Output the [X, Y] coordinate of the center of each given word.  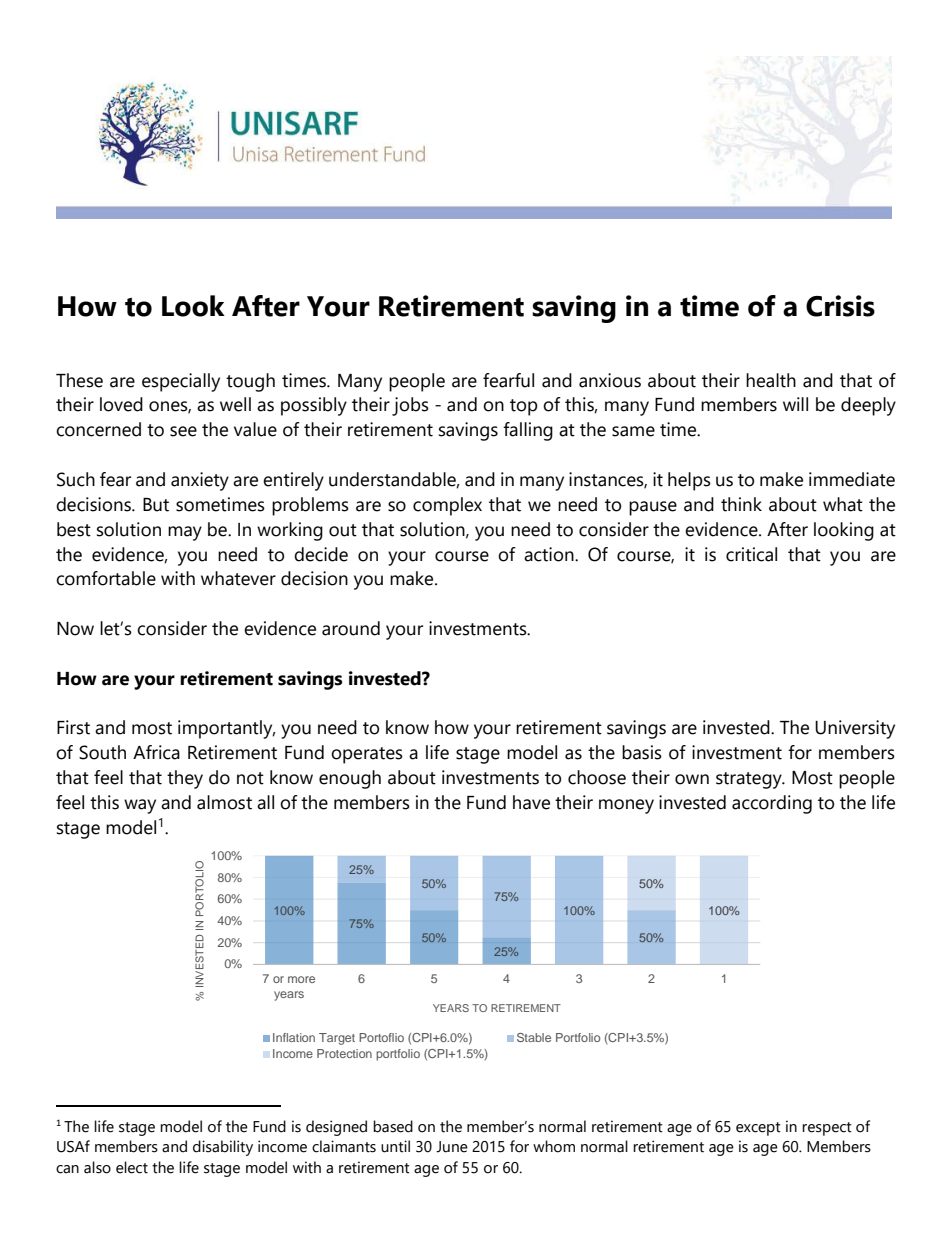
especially [181, 382]
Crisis [840, 306]
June [452, 1147]
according [772, 804]
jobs [410, 406]
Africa [156, 752]
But [156, 505]
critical [751, 554]
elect [132, 1167]
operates [367, 755]
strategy [750, 780]
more [301, 979]
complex [447, 506]
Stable [534, 1037]
